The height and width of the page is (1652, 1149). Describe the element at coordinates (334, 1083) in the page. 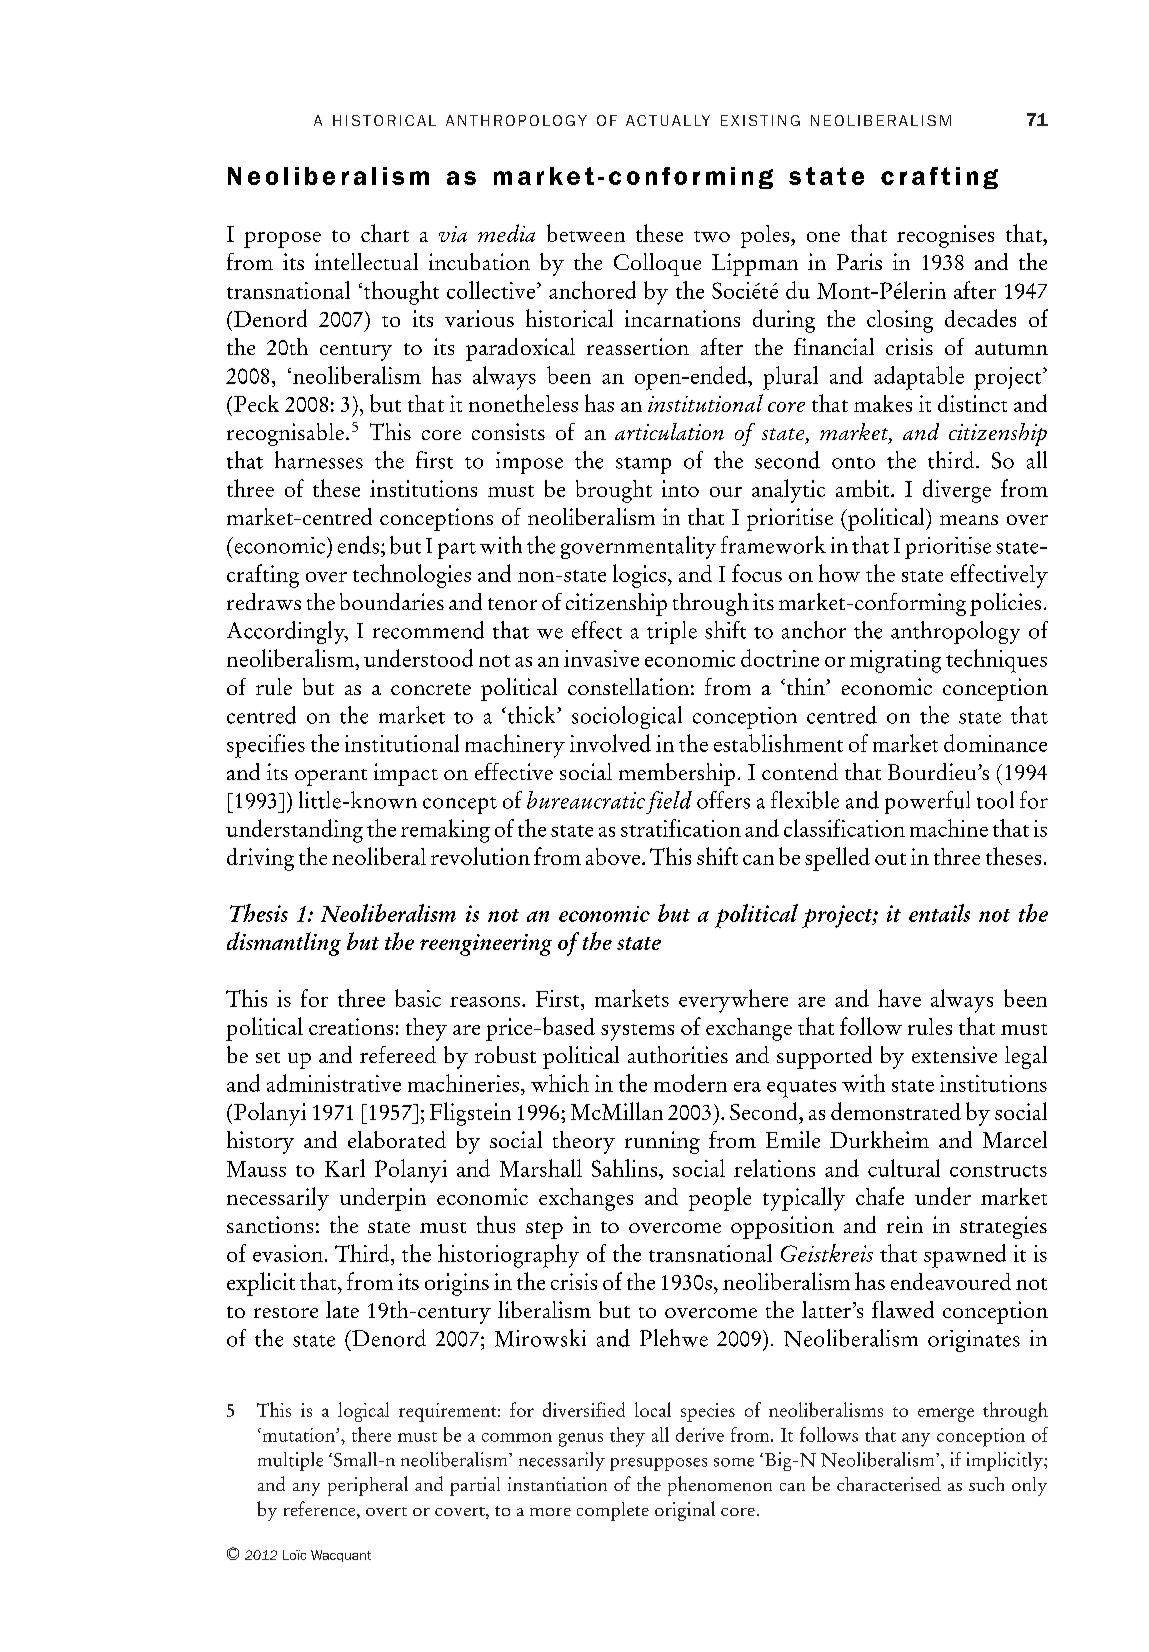

I see `administrative` at that location.
